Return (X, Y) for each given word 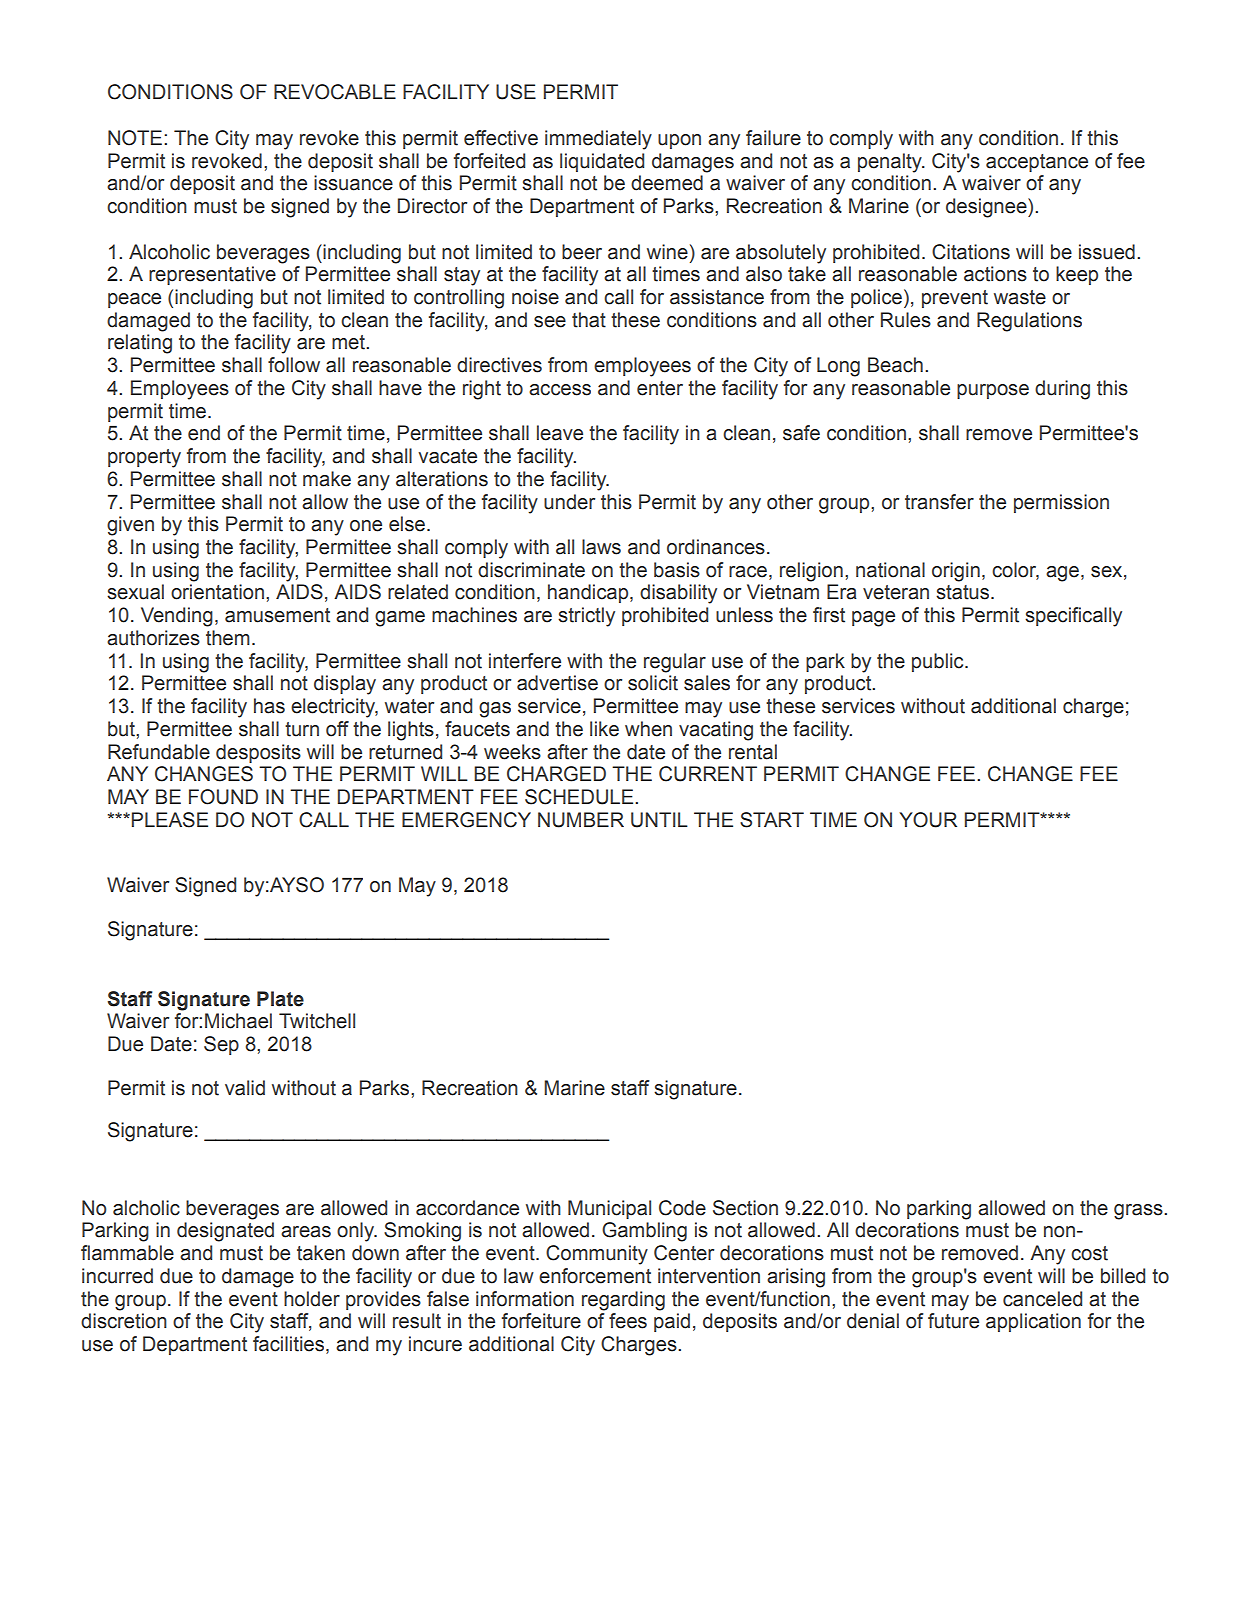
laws (601, 547)
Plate (280, 999)
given (130, 526)
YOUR (928, 820)
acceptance (1037, 163)
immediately (598, 140)
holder (312, 1299)
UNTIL (659, 820)
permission (1061, 503)
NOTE (136, 138)
